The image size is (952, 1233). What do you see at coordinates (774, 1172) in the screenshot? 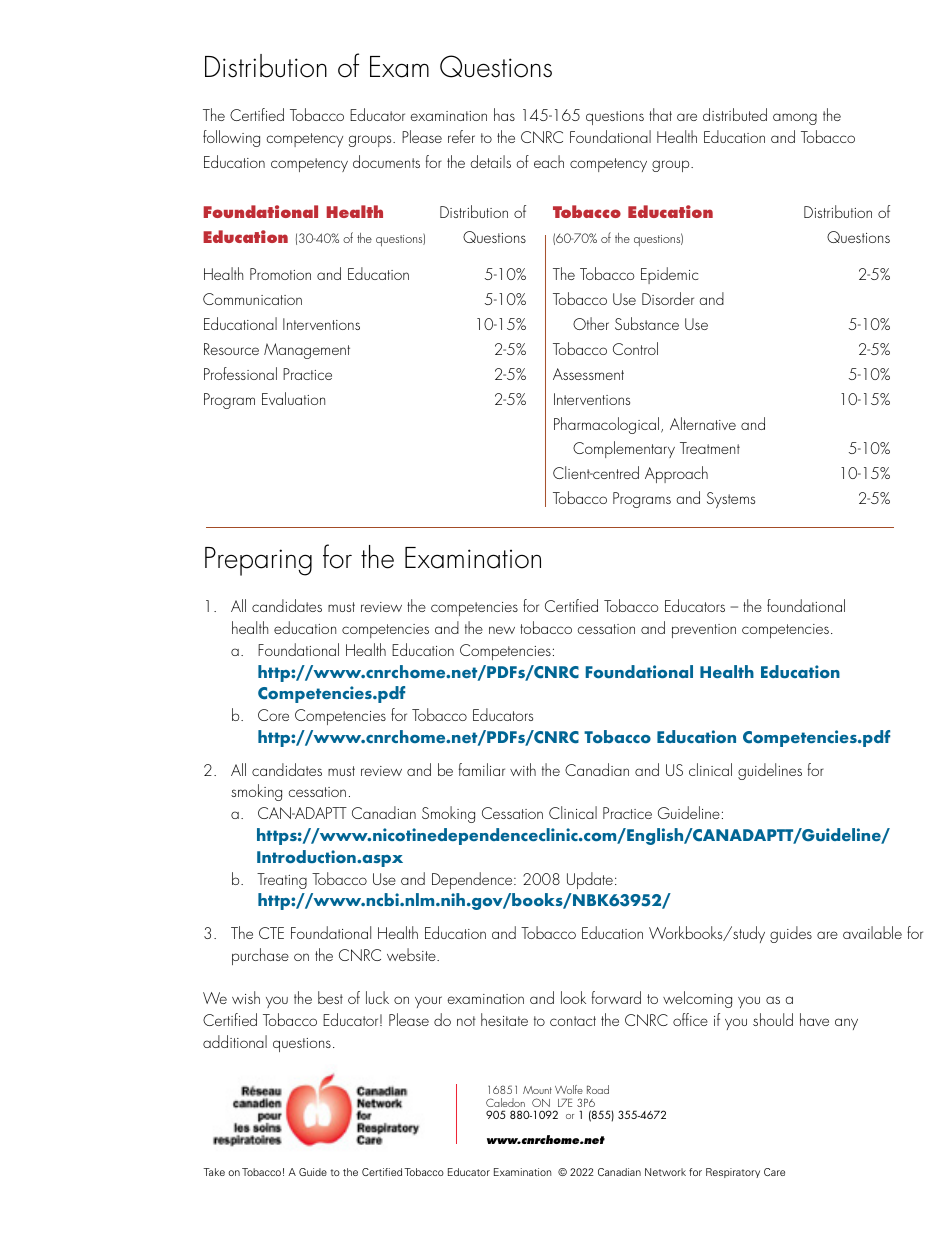
I see `Care` at bounding box center [774, 1172].
